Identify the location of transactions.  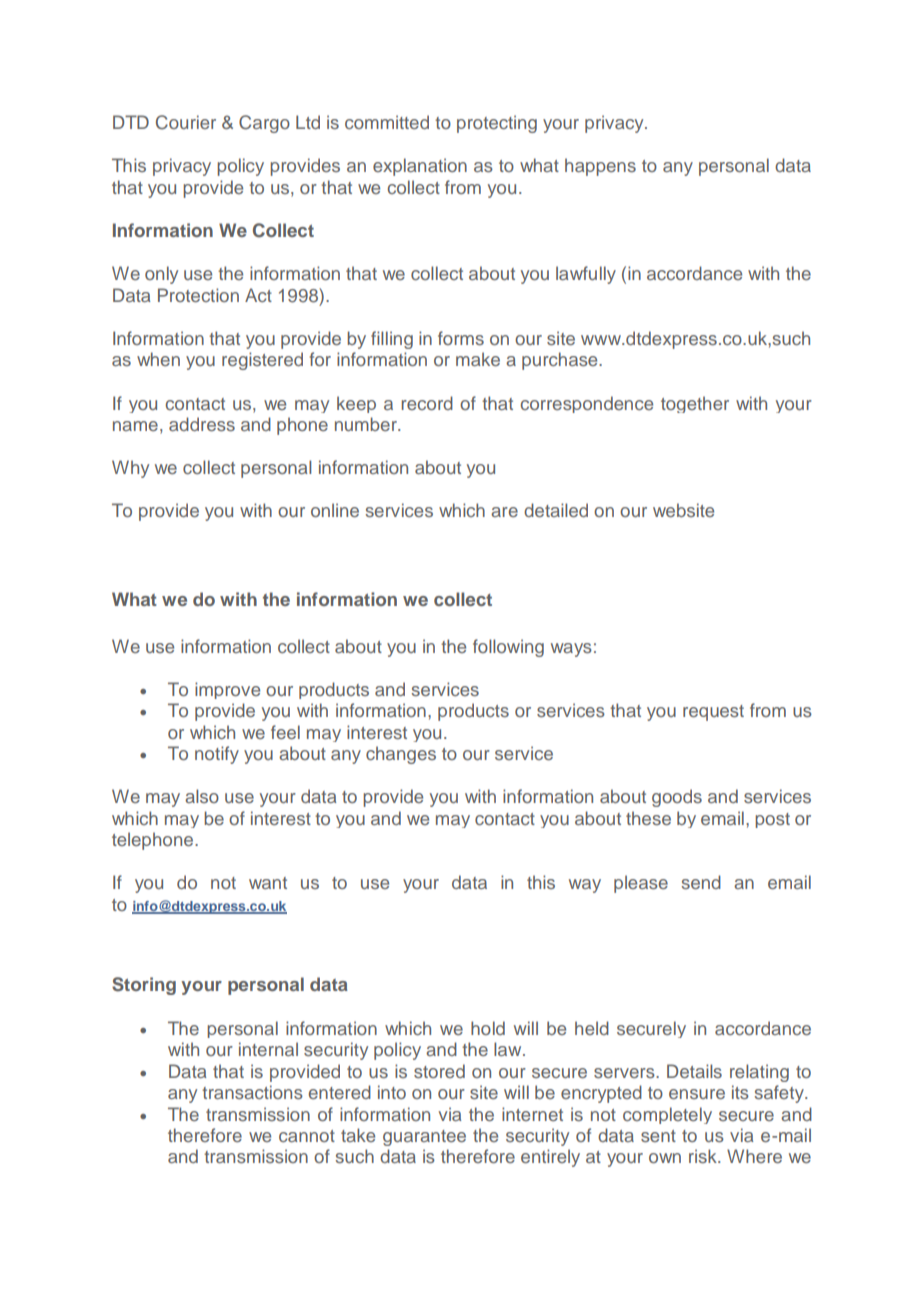
(252, 1092).
